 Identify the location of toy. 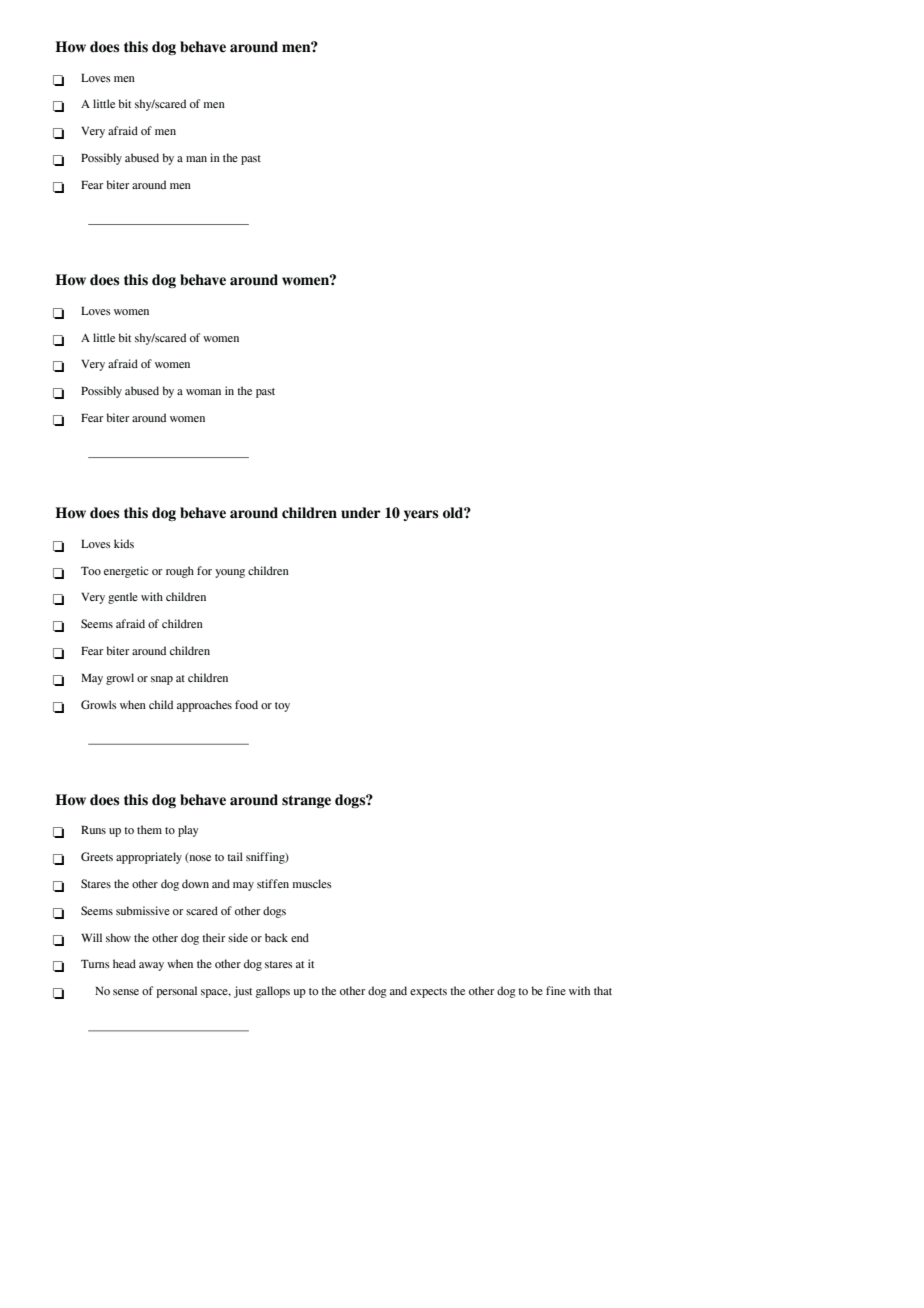
(282, 707).
